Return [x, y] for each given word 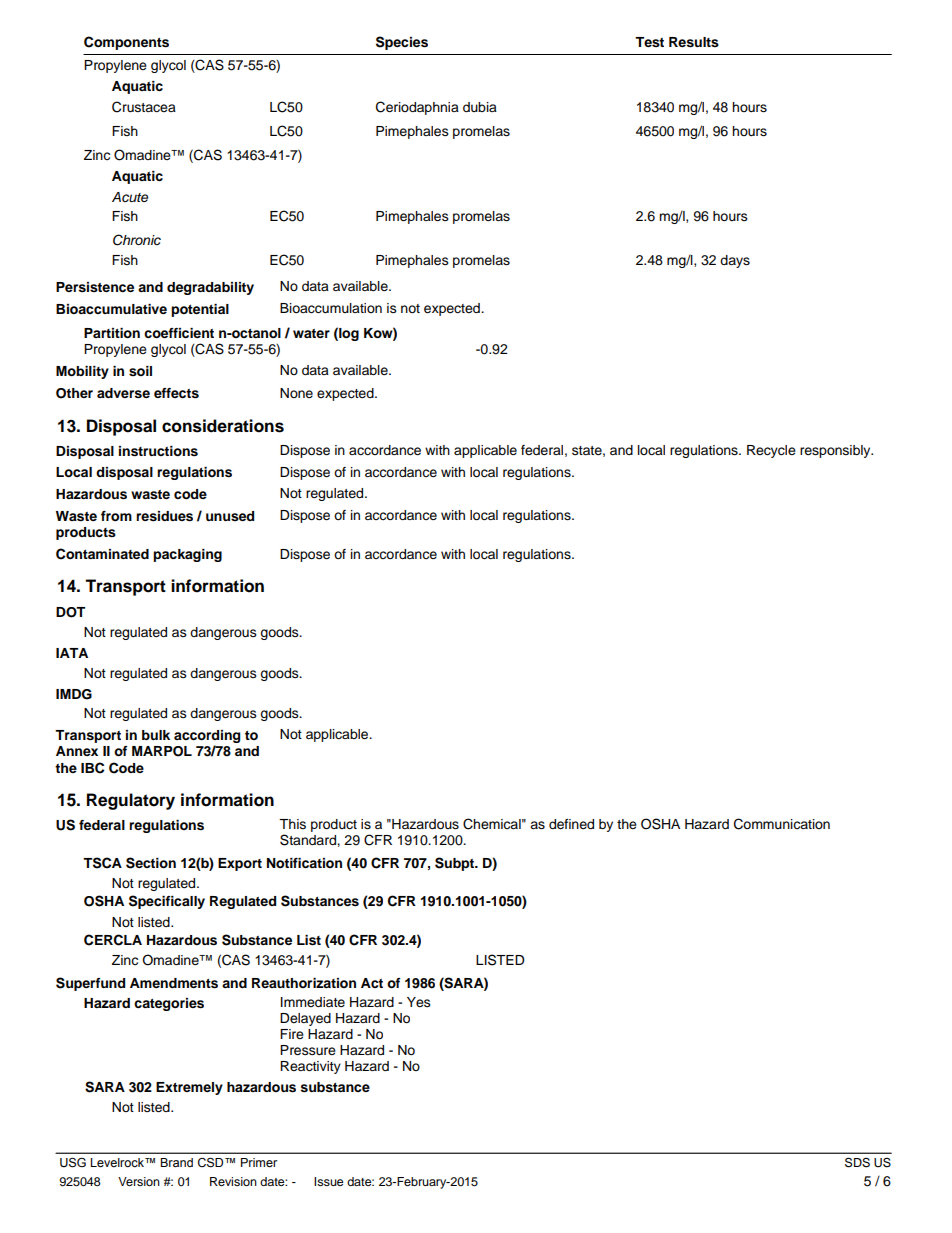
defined [571, 824]
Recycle [771, 451]
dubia [480, 107]
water [311, 333]
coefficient [179, 333]
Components [126, 43]
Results [694, 42]
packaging [187, 555]
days [735, 261]
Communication [782, 824]
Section [151, 863]
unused [230, 516]
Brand [176, 1162]
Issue [329, 1181]
